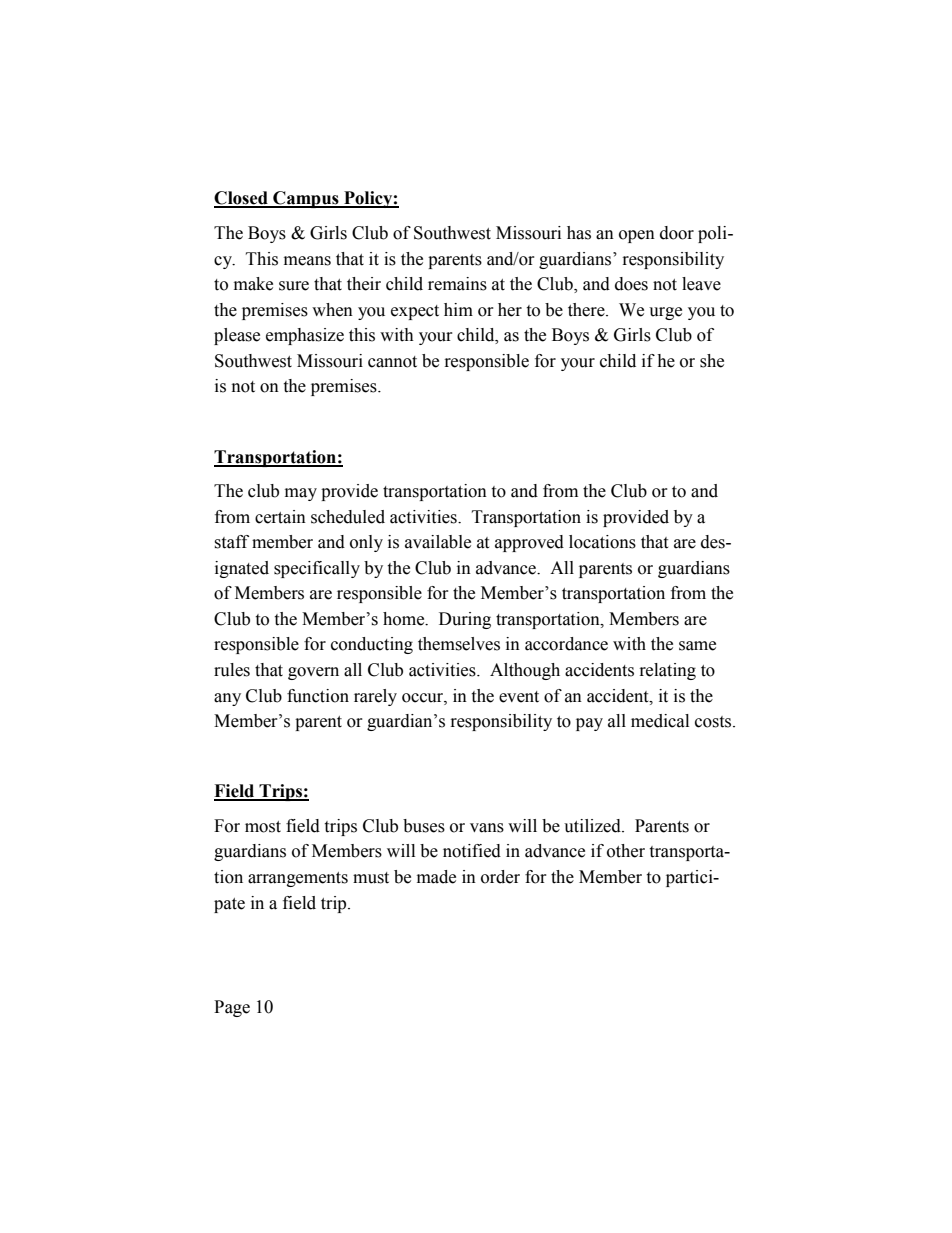 The width and height of the screenshot is (952, 1233). Describe the element at coordinates (697, 646) in the screenshot. I see `same` at that location.
